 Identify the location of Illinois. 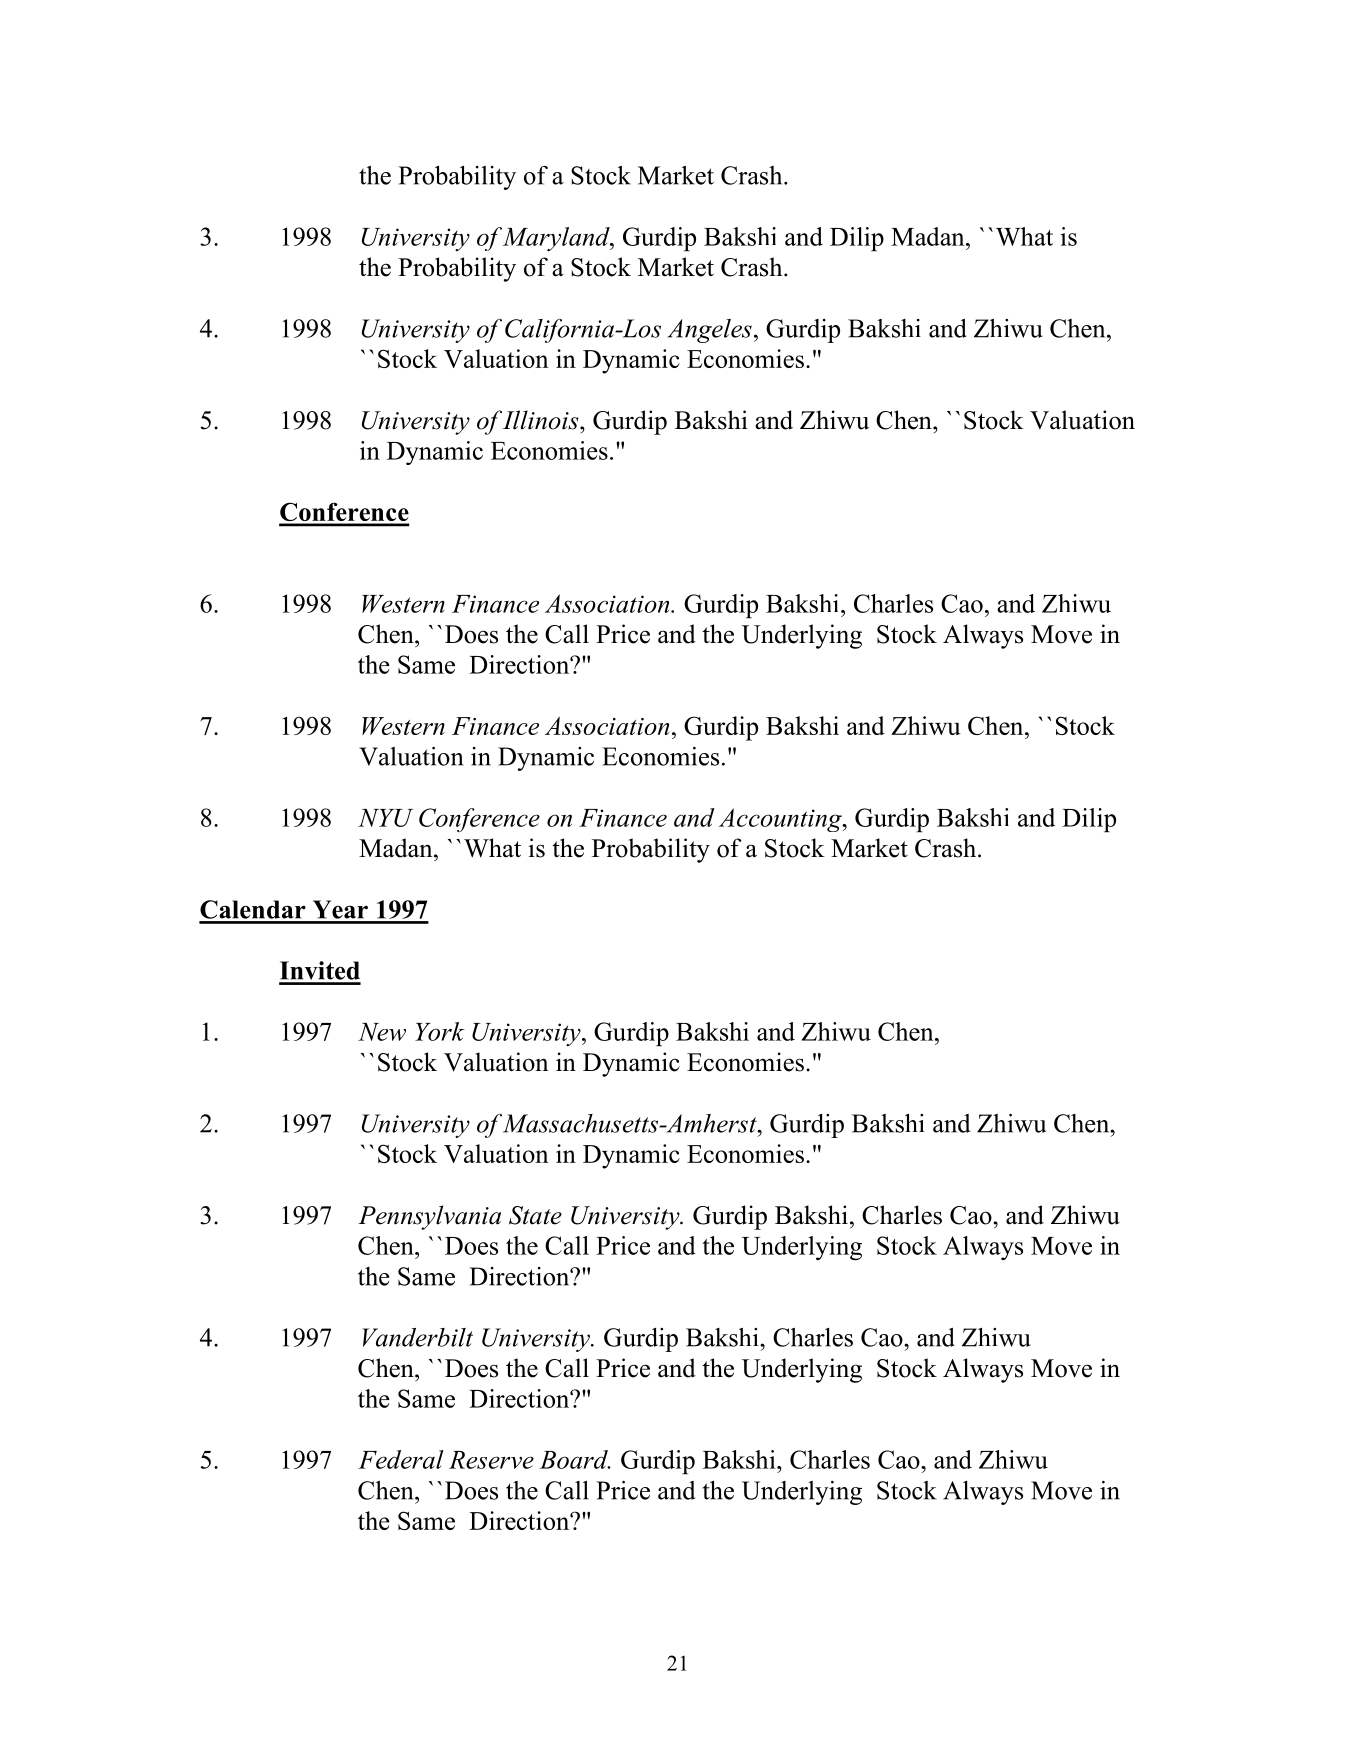
(542, 420).
